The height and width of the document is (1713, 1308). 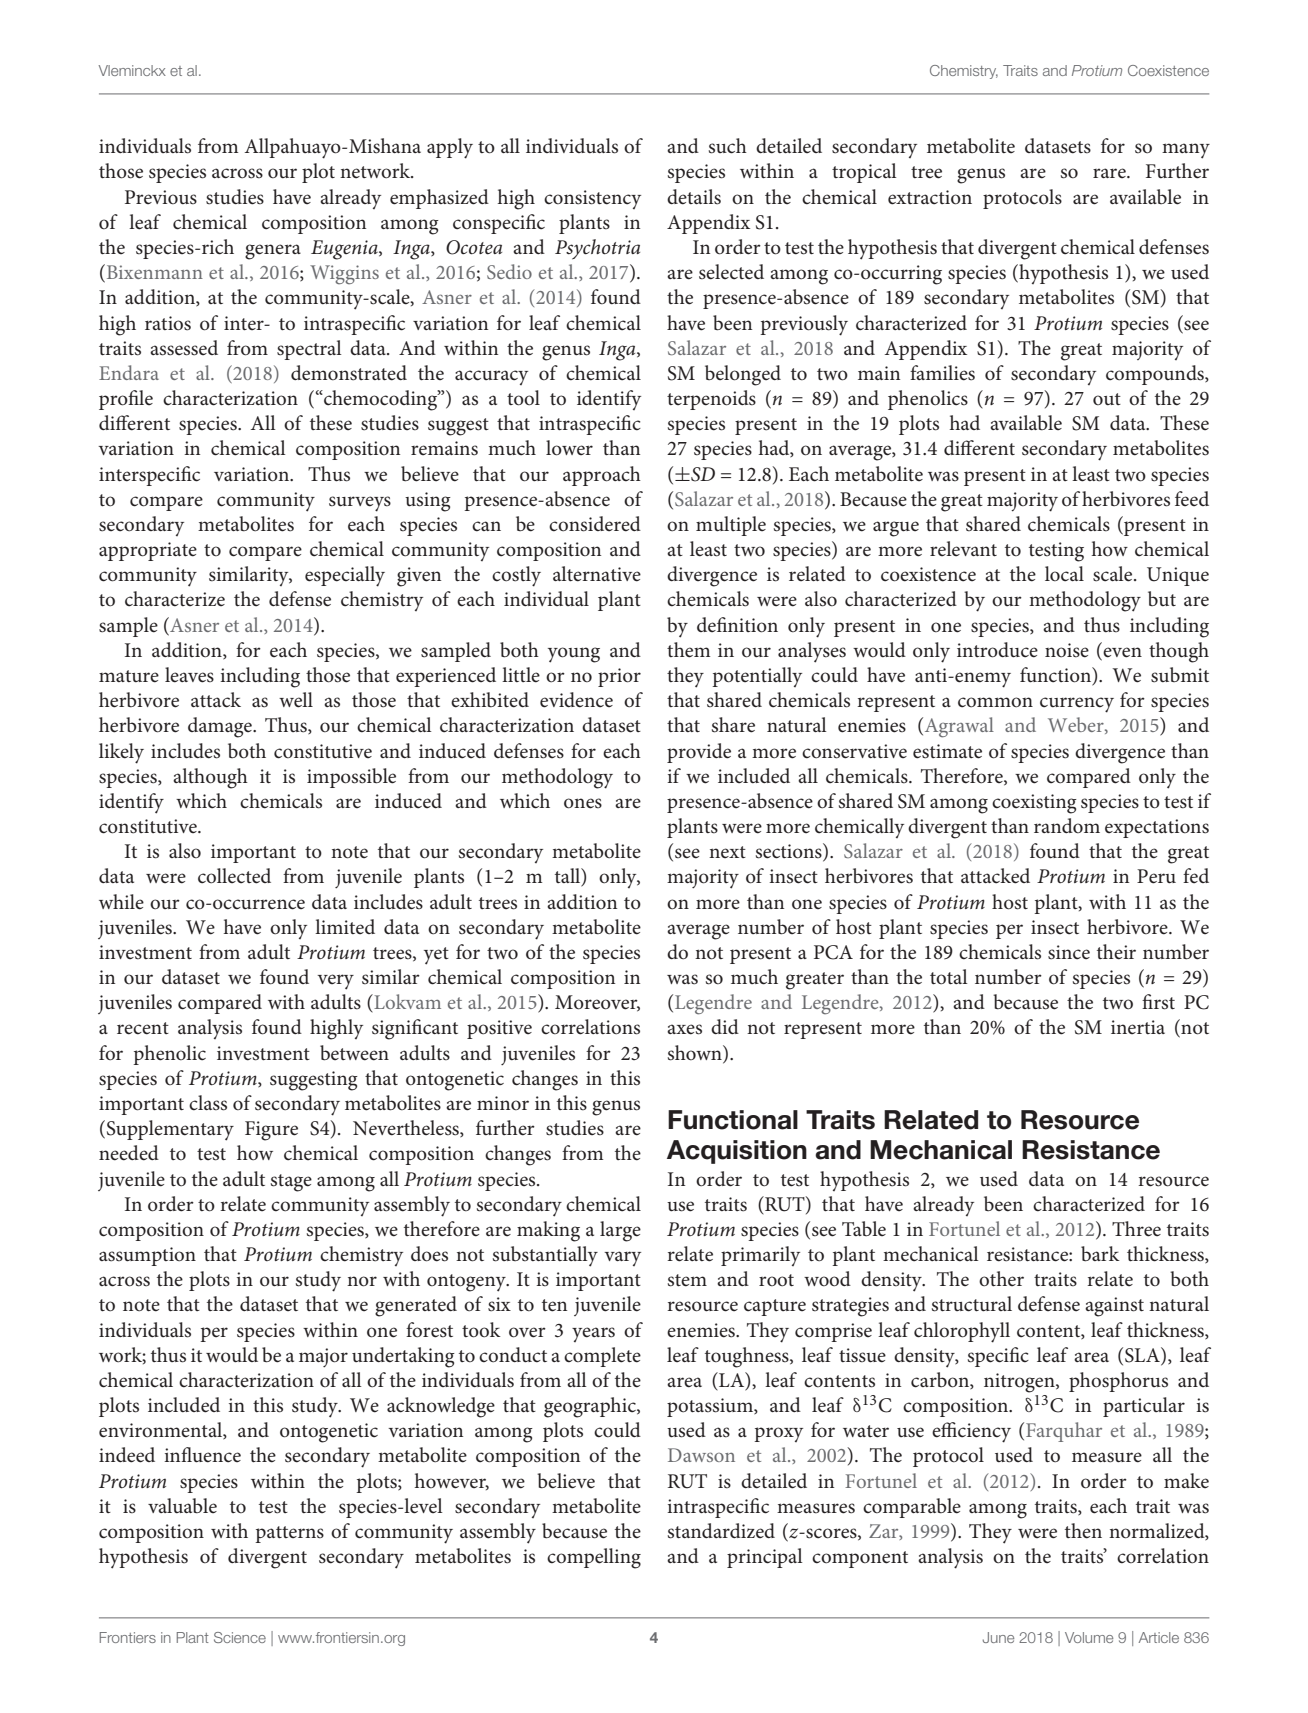 I want to click on leaves, so click(x=189, y=675).
